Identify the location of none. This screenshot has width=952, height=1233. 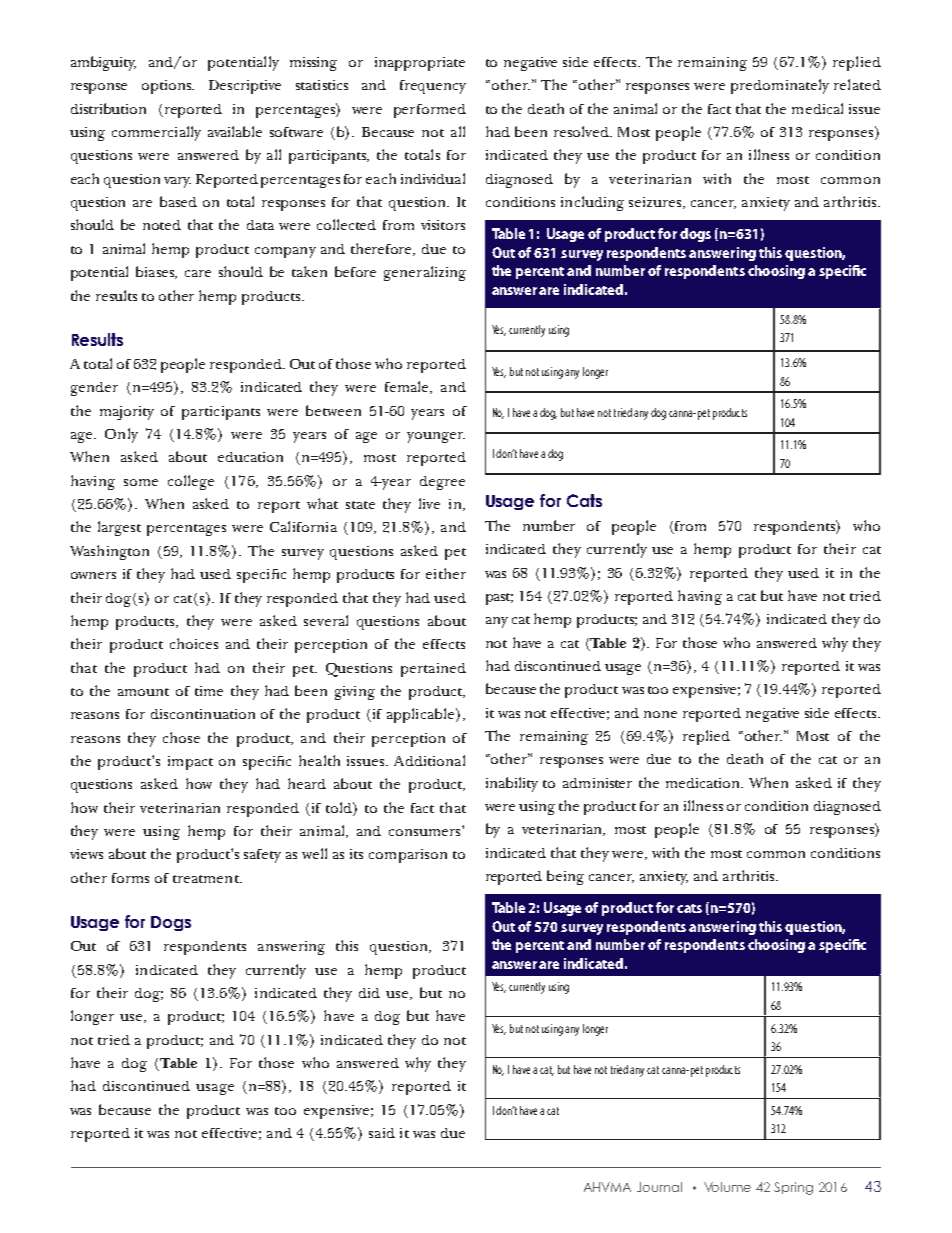
(660, 714).
